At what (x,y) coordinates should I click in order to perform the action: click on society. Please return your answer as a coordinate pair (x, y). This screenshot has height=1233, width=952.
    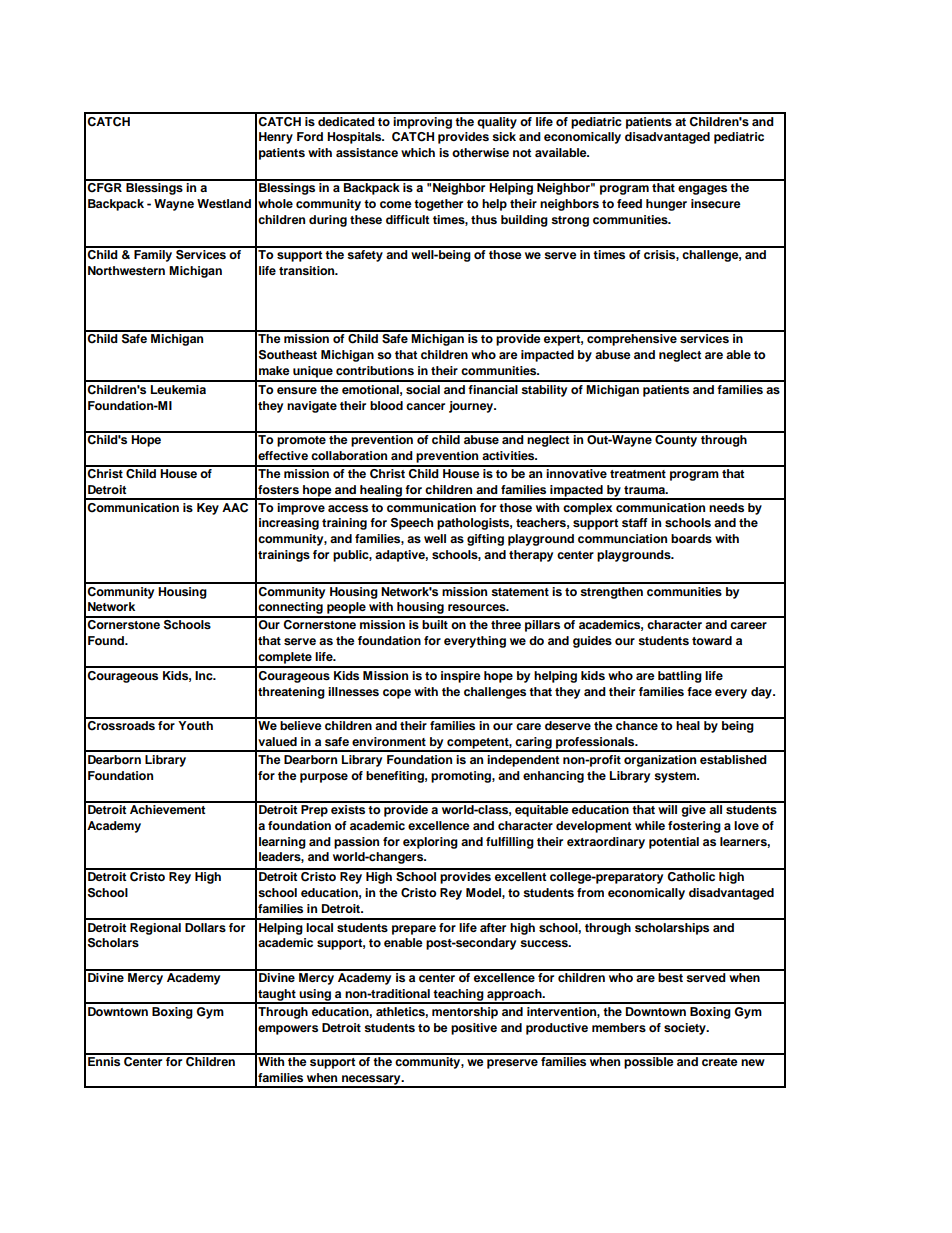
    Looking at the image, I should click on (686, 1029).
